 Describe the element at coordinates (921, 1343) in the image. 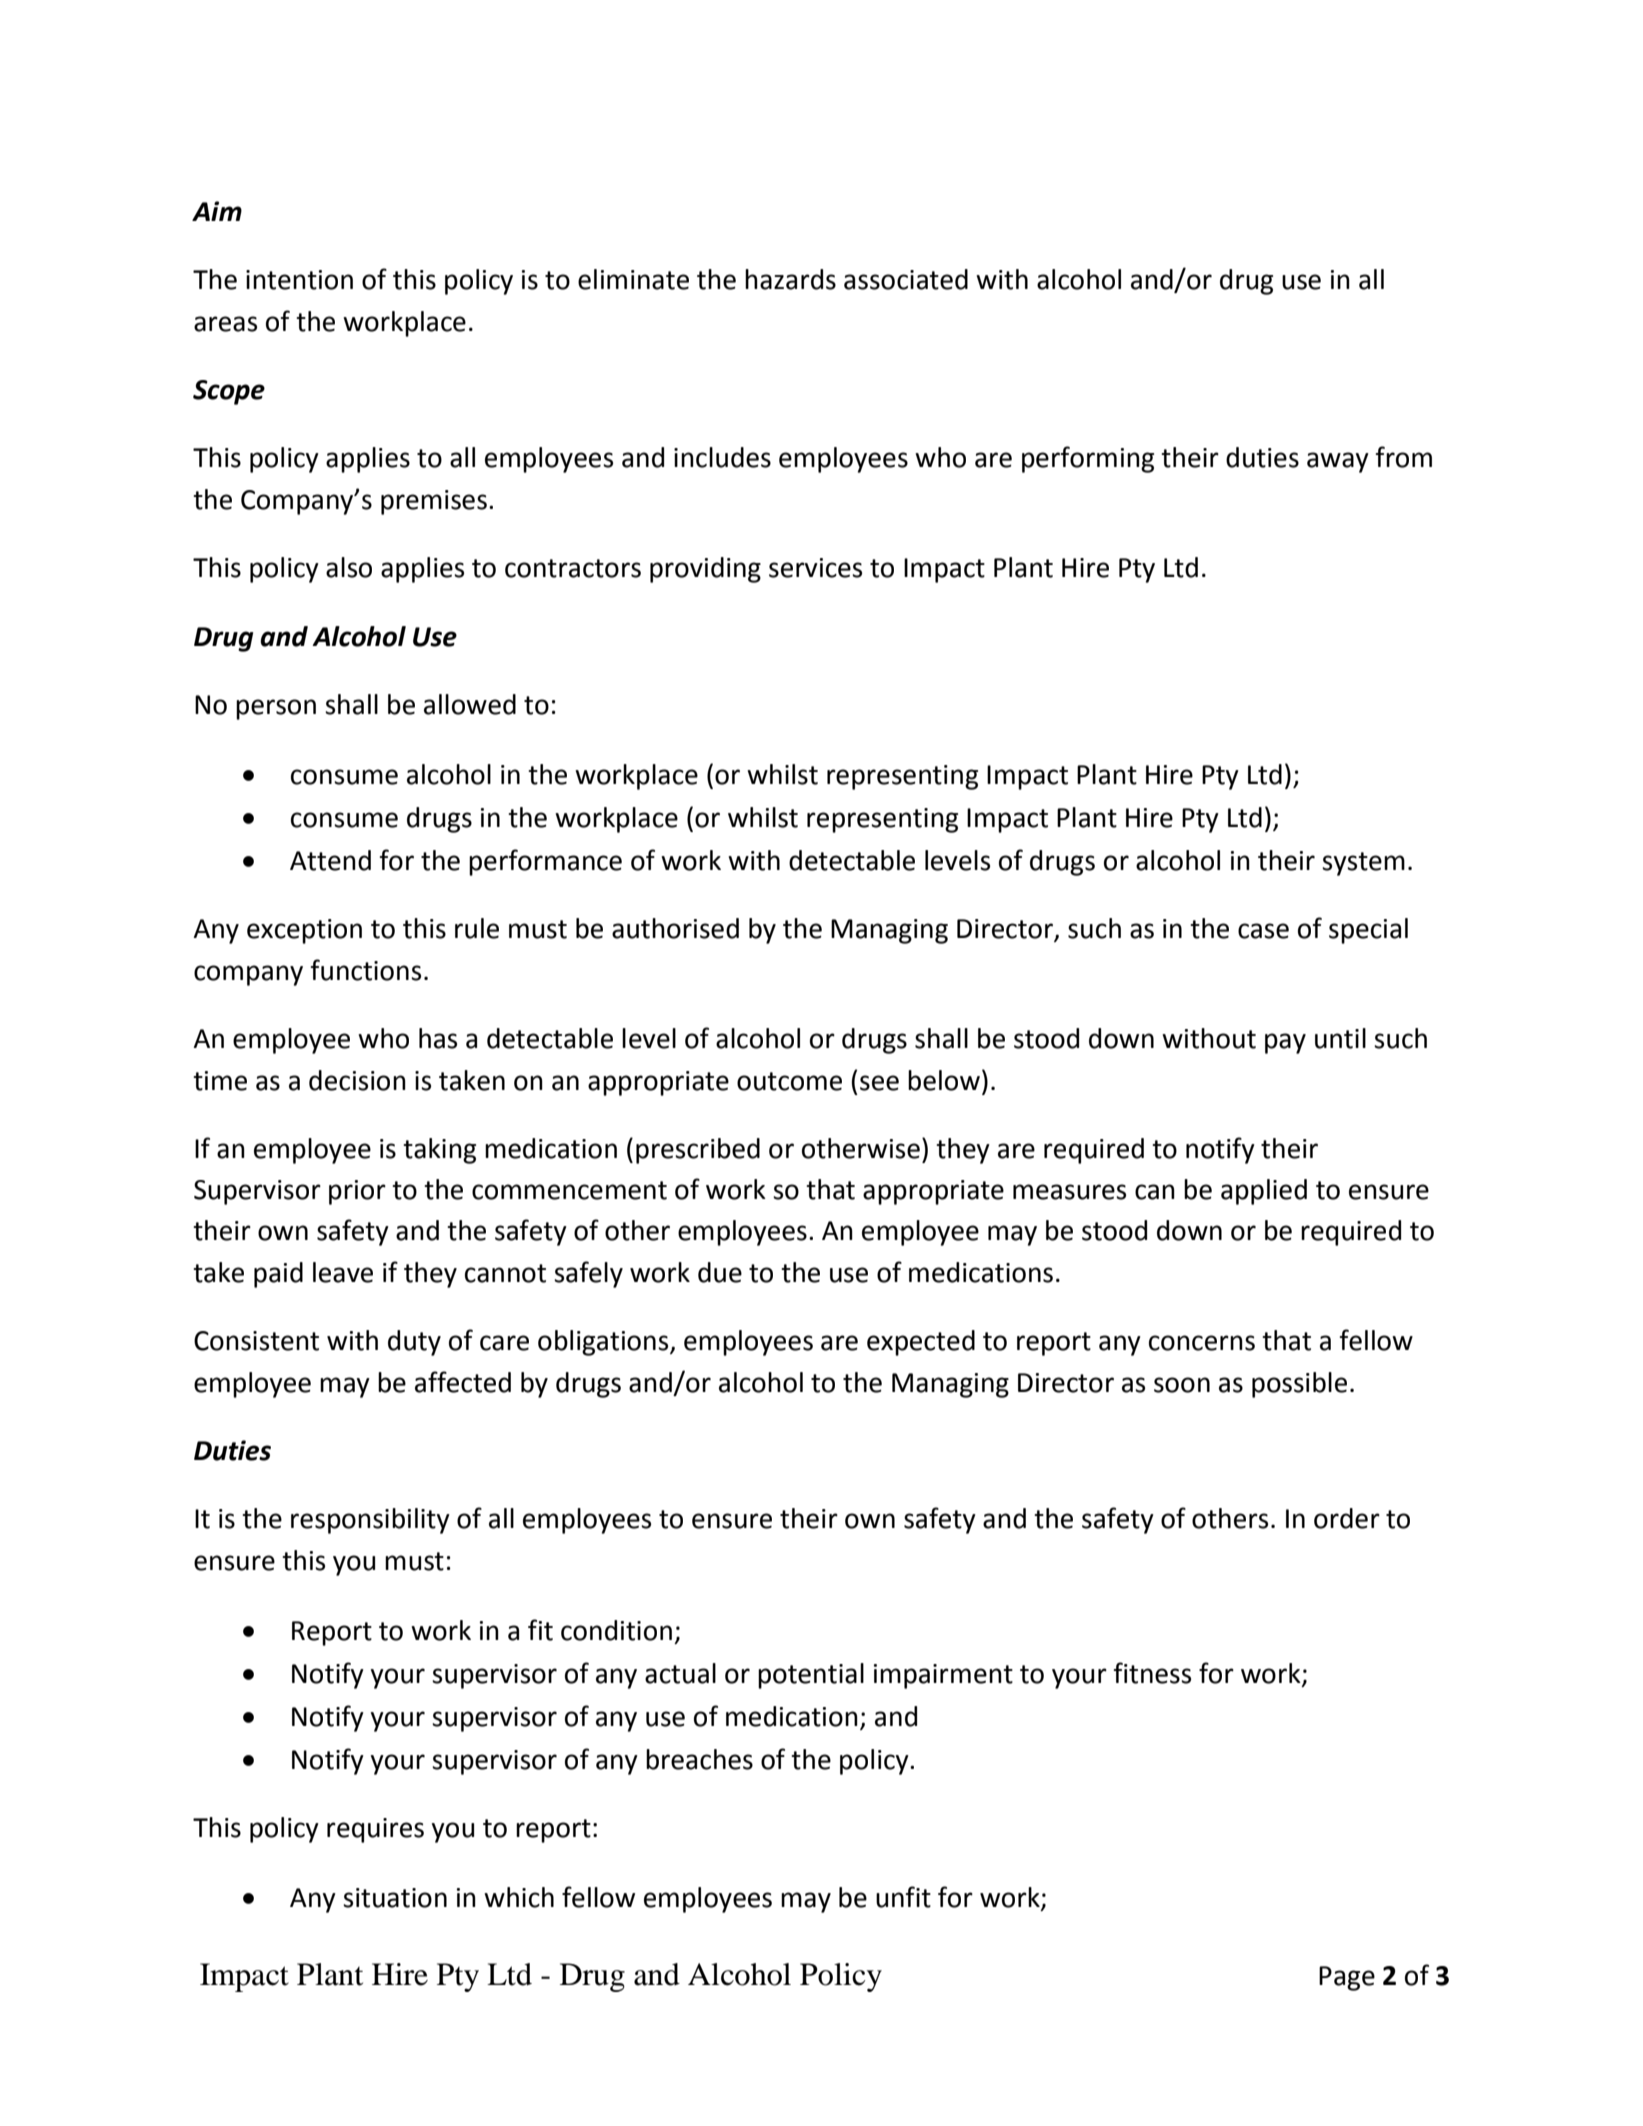

I see `expected` at that location.
